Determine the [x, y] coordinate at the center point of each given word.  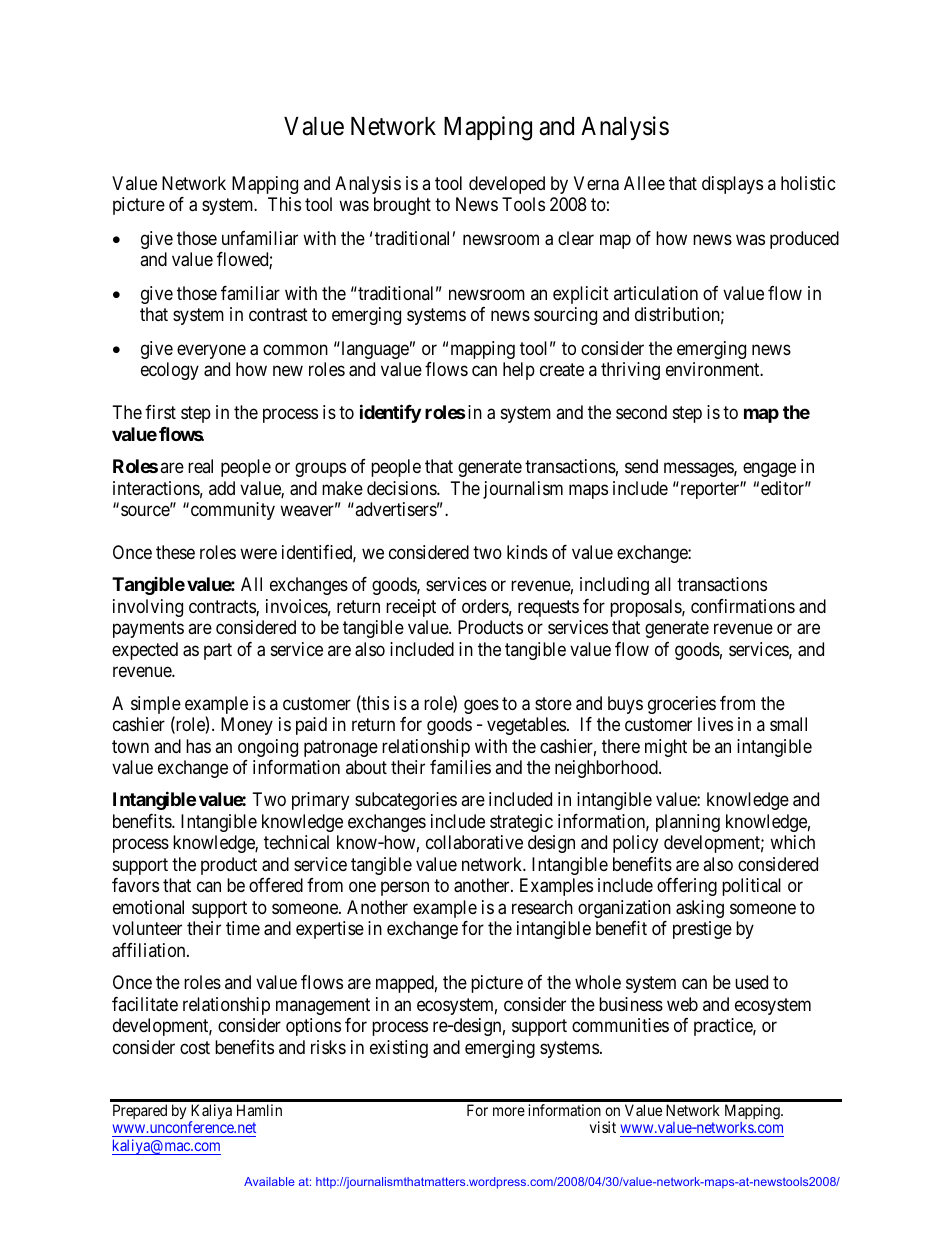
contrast [278, 315]
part [218, 651]
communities [620, 1025]
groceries [682, 705]
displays [732, 185]
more [509, 1111]
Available [269, 1181]
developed [507, 185]
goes [481, 706]
